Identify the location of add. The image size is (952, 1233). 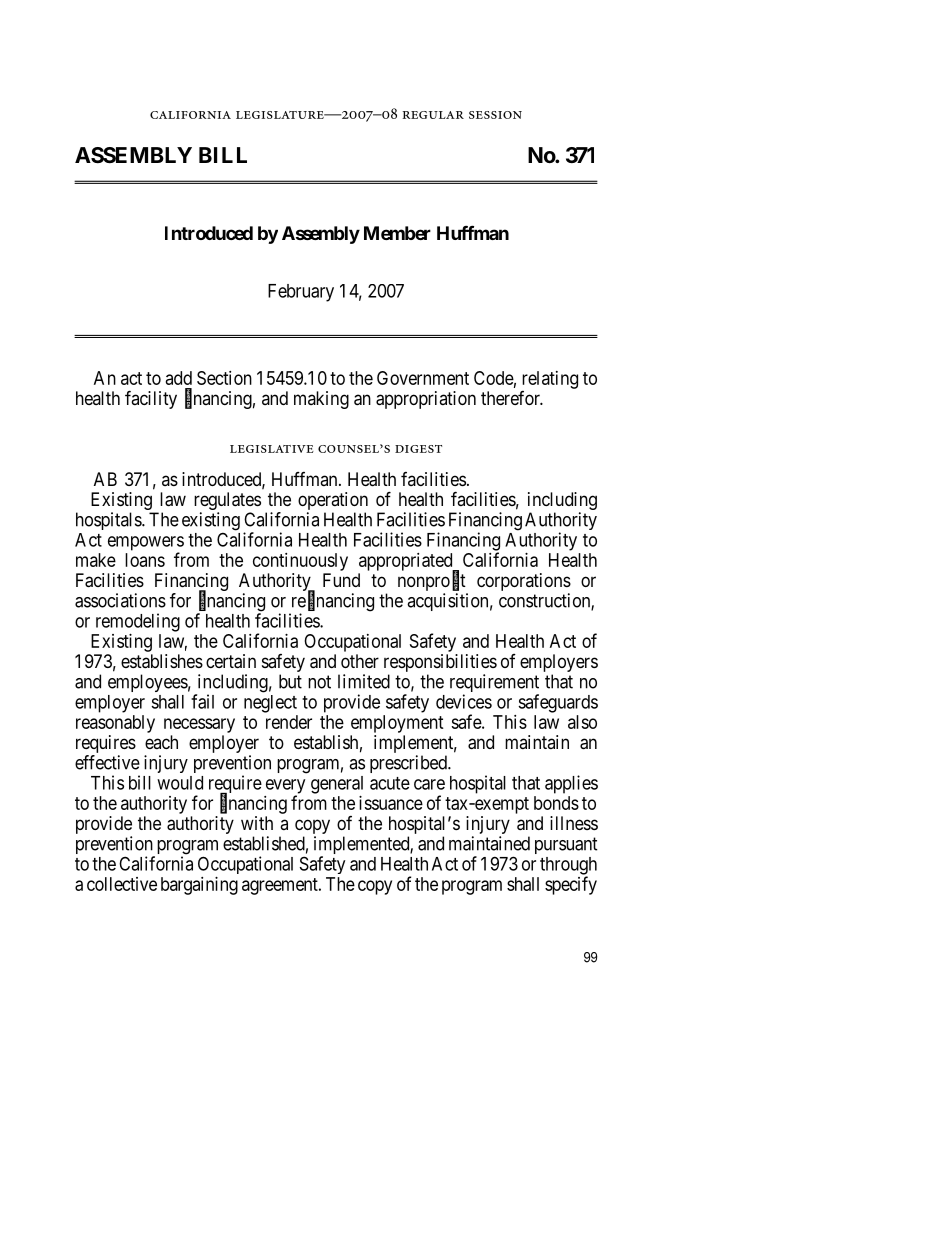
(179, 378).
